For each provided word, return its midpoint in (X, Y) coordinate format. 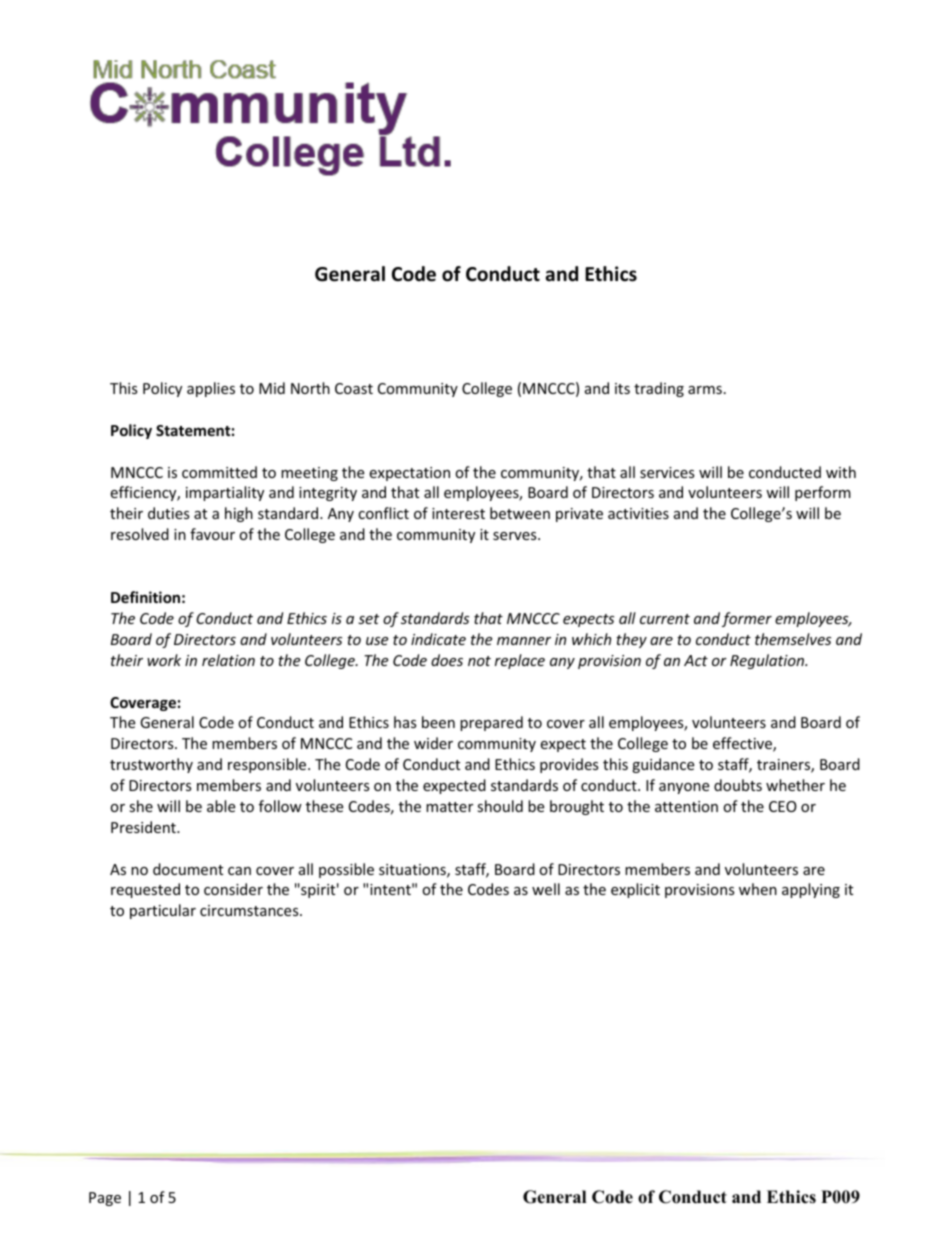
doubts (738, 785)
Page (105, 1199)
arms (705, 390)
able (221, 806)
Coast (354, 388)
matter (449, 807)
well (546, 889)
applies (211, 389)
